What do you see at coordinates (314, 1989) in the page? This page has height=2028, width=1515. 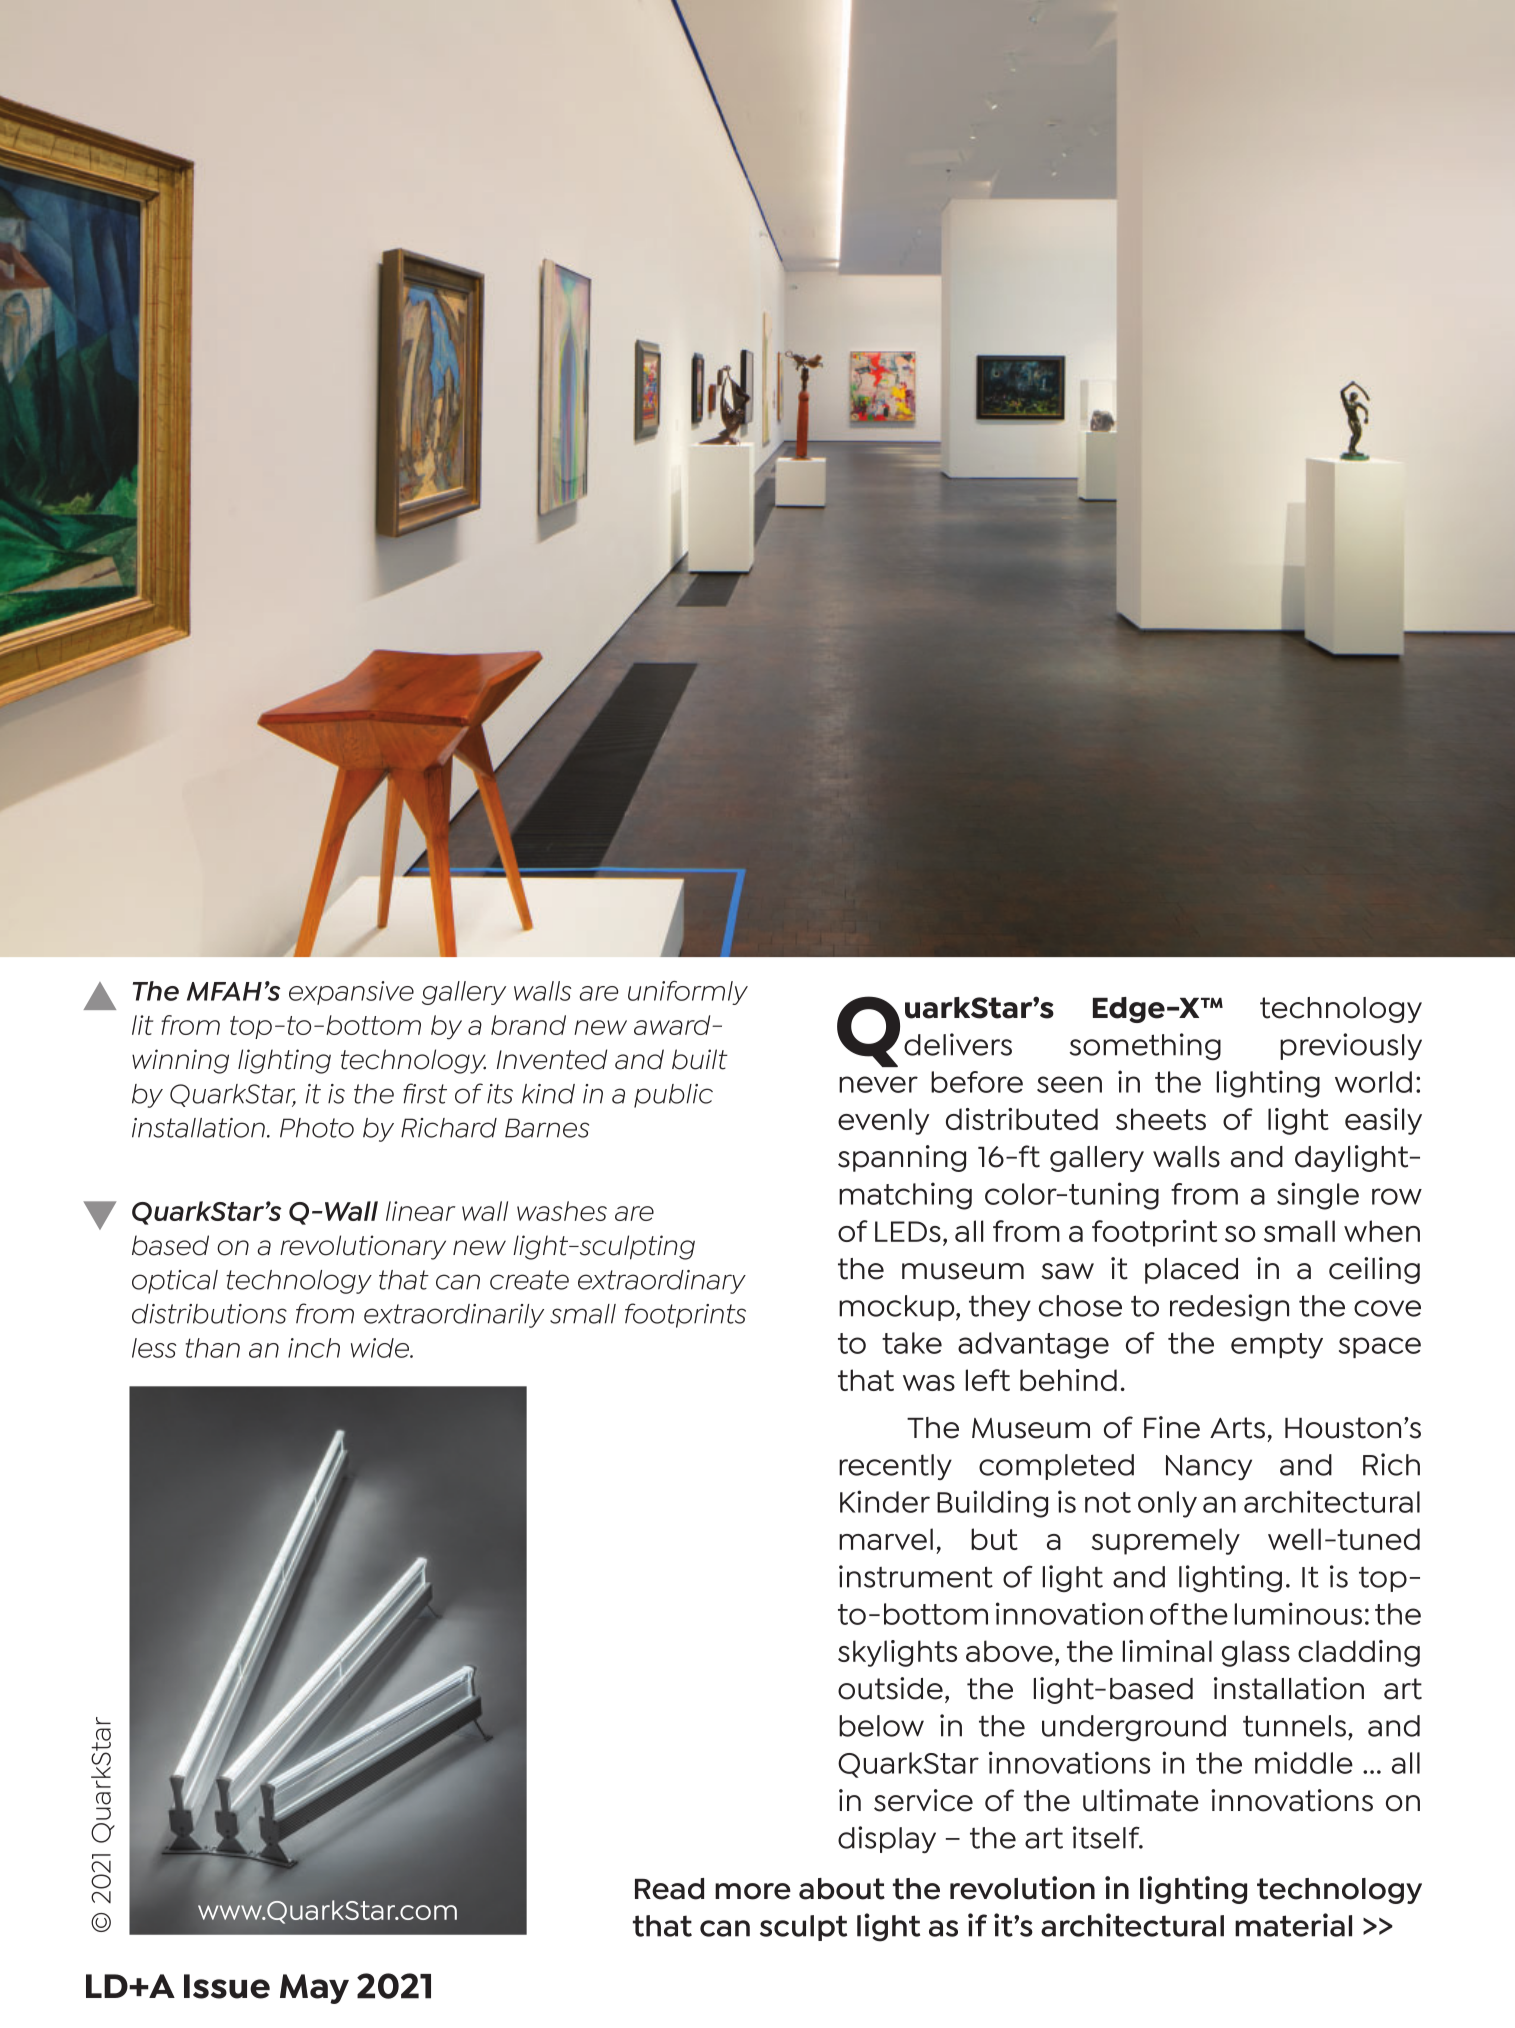 I see `May` at bounding box center [314, 1989].
